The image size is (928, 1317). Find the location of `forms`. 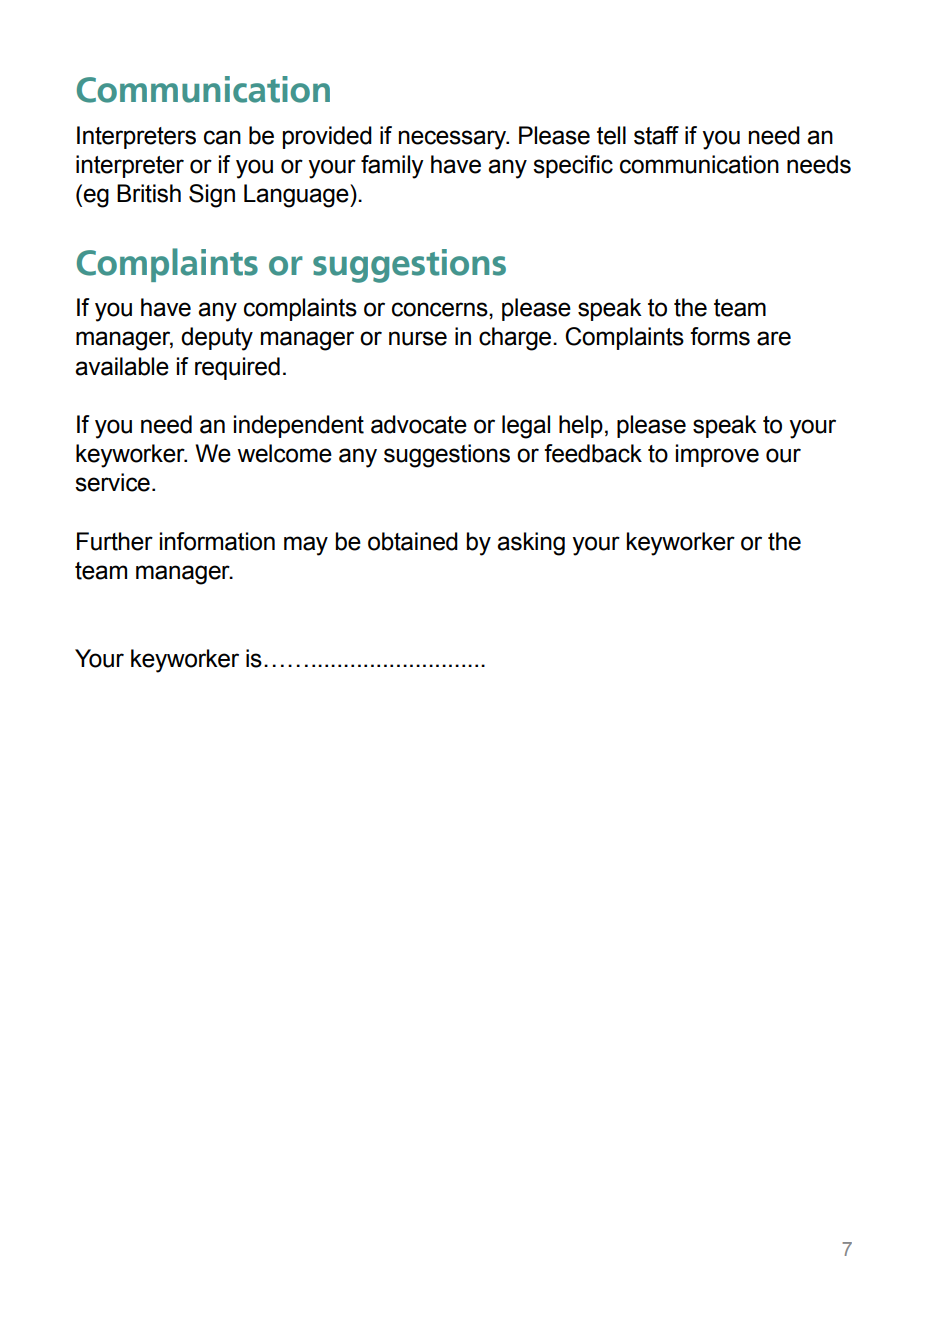

forms is located at coordinates (720, 336).
